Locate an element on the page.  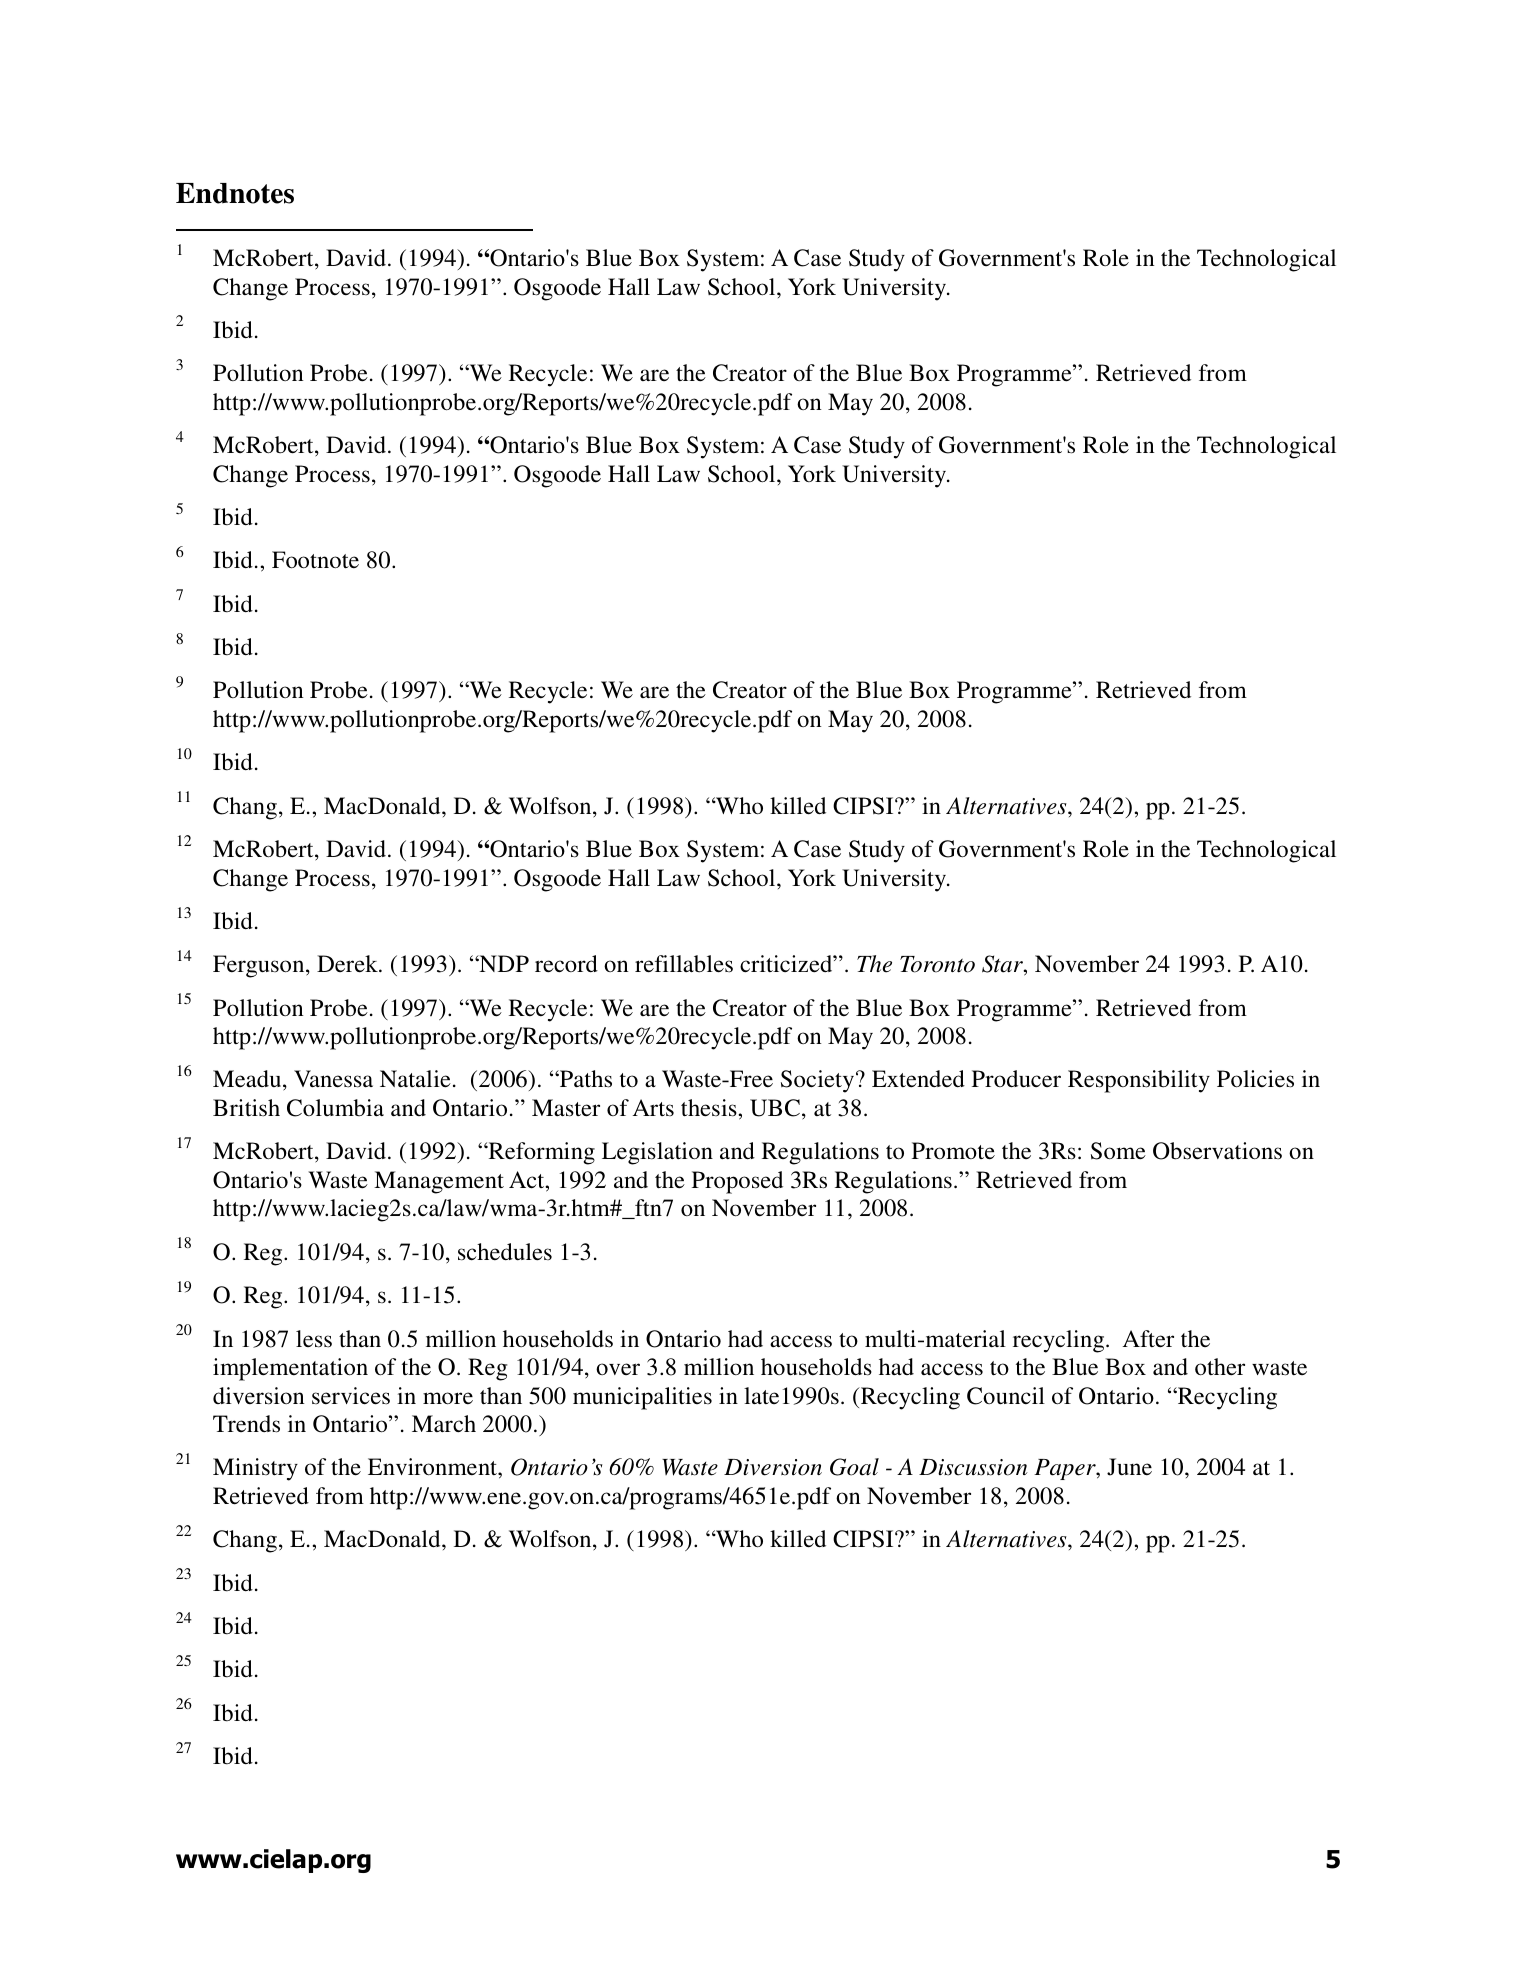
Toronto is located at coordinates (937, 964).
